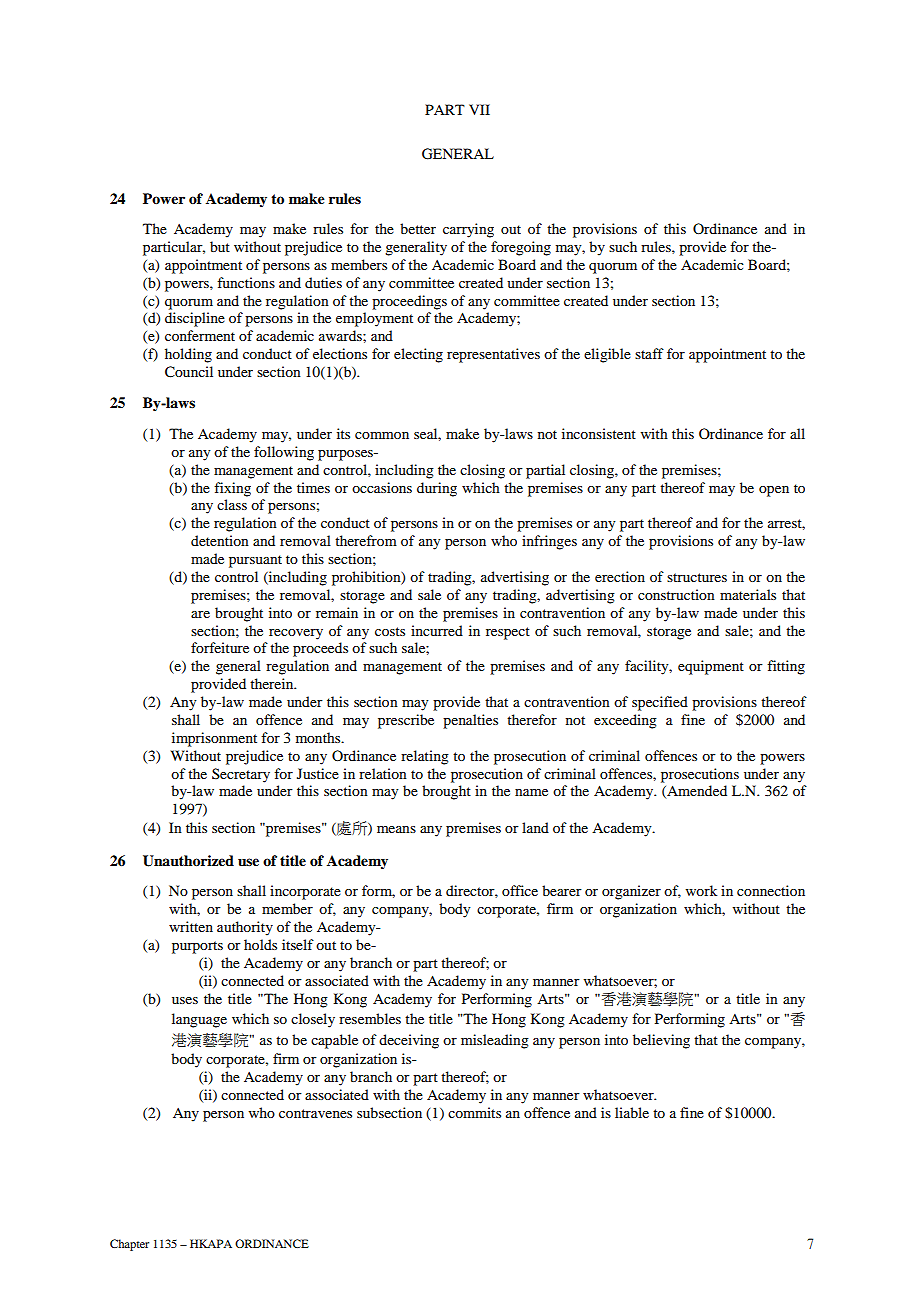 This screenshot has height=1308, width=924. Describe the element at coordinates (220, 647) in the screenshot. I see `forfeiture` at that location.
